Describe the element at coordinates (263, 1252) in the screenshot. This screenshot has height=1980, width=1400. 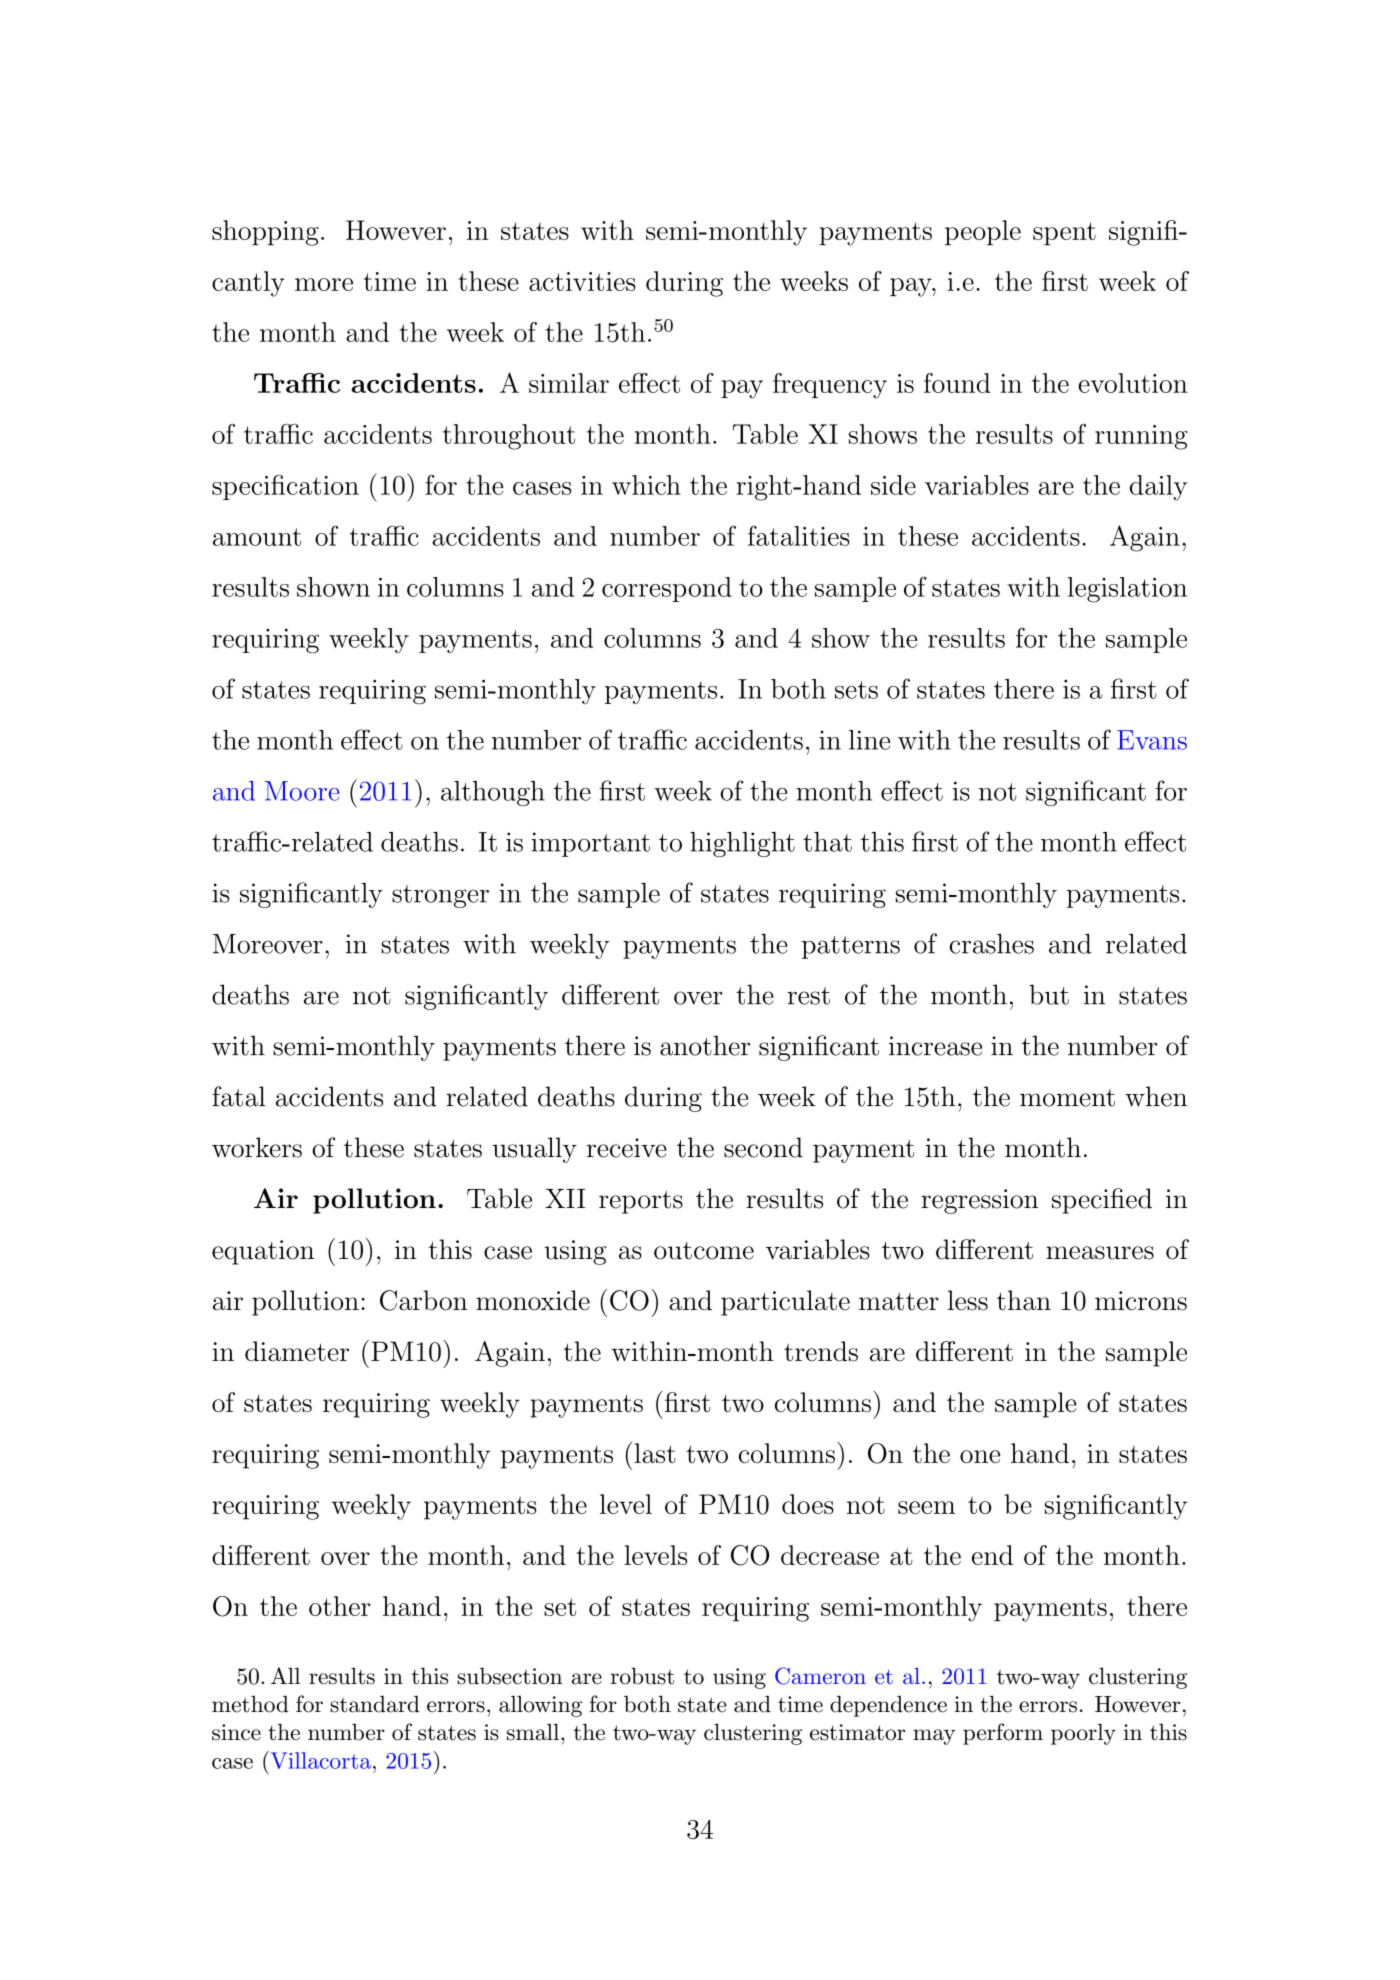
I see `equation` at that location.
